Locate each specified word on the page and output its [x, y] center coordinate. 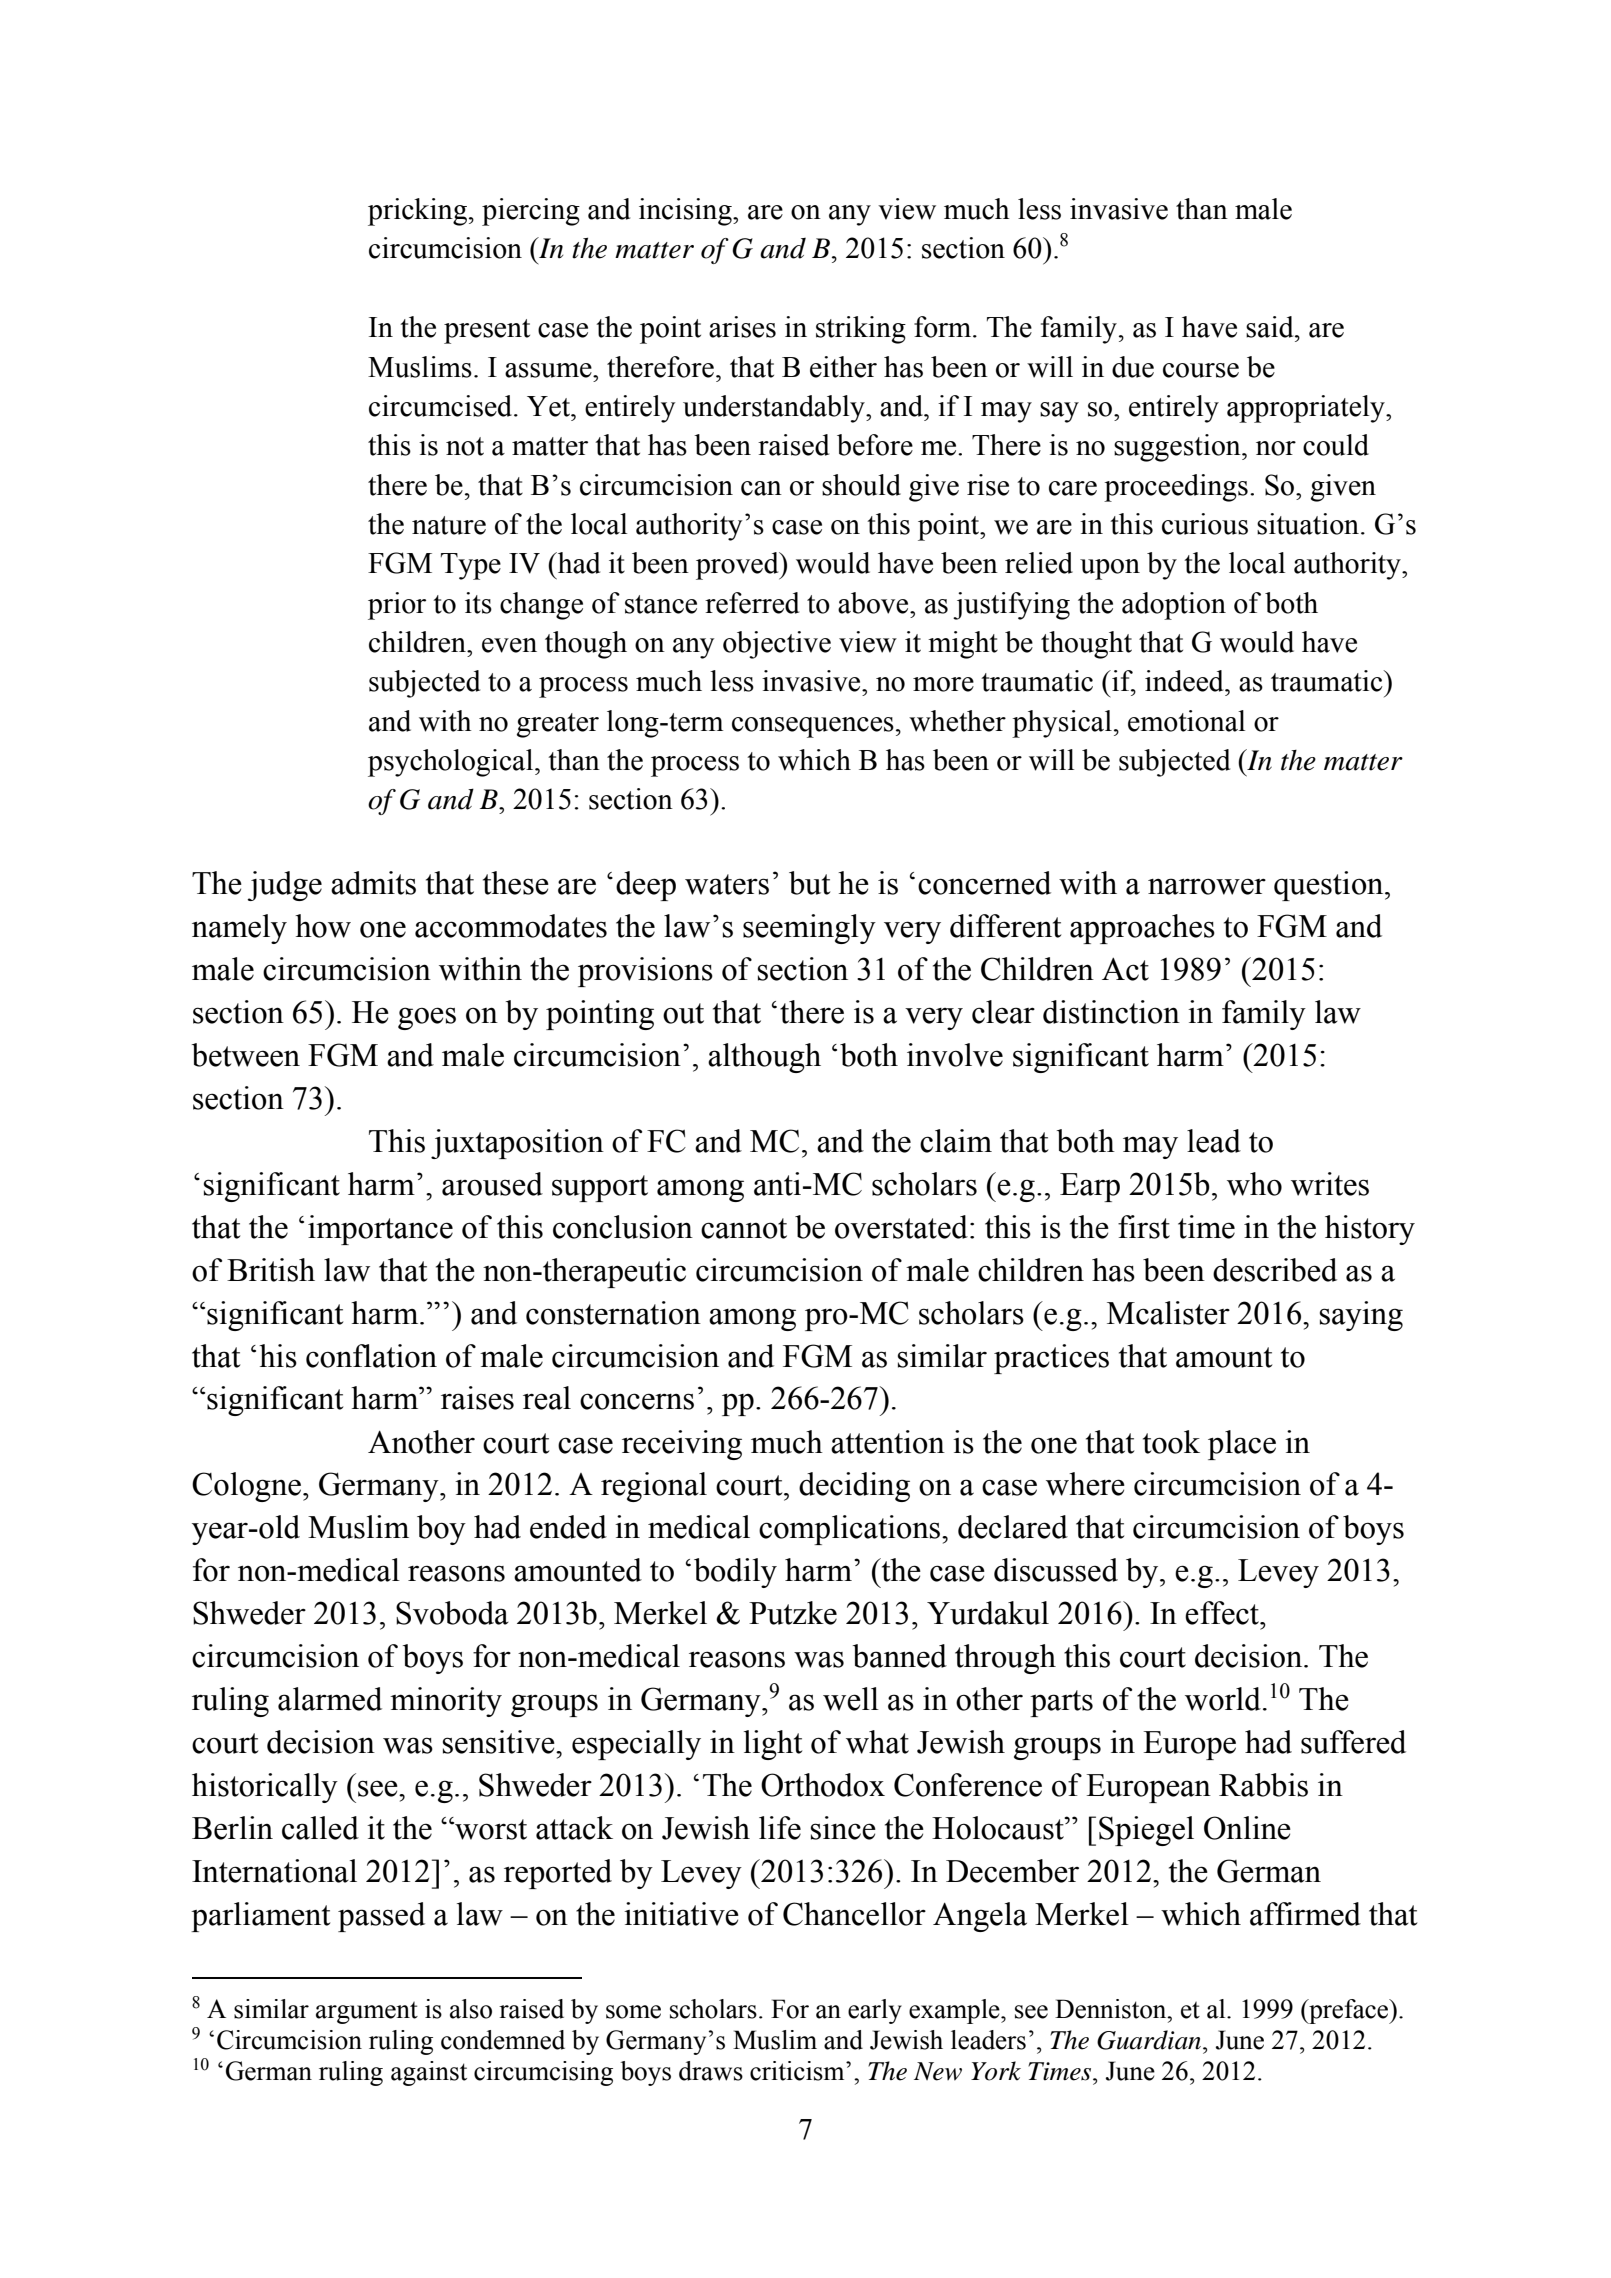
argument [367, 2013]
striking [861, 330]
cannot [744, 1228]
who [1254, 1184]
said [1271, 327]
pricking [419, 212]
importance [380, 1230]
